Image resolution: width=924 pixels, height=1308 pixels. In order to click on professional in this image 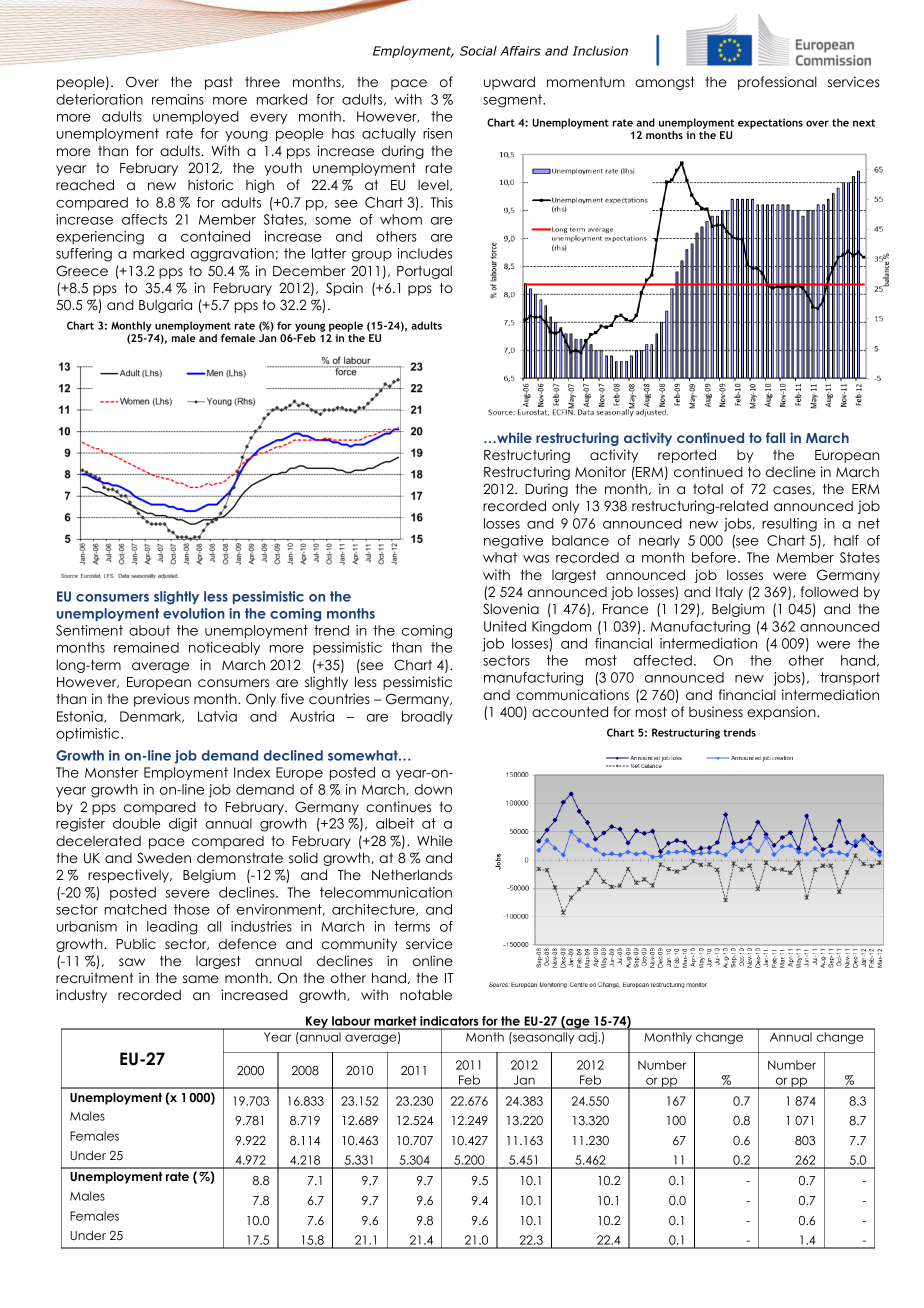, I will do `click(777, 83)`.
